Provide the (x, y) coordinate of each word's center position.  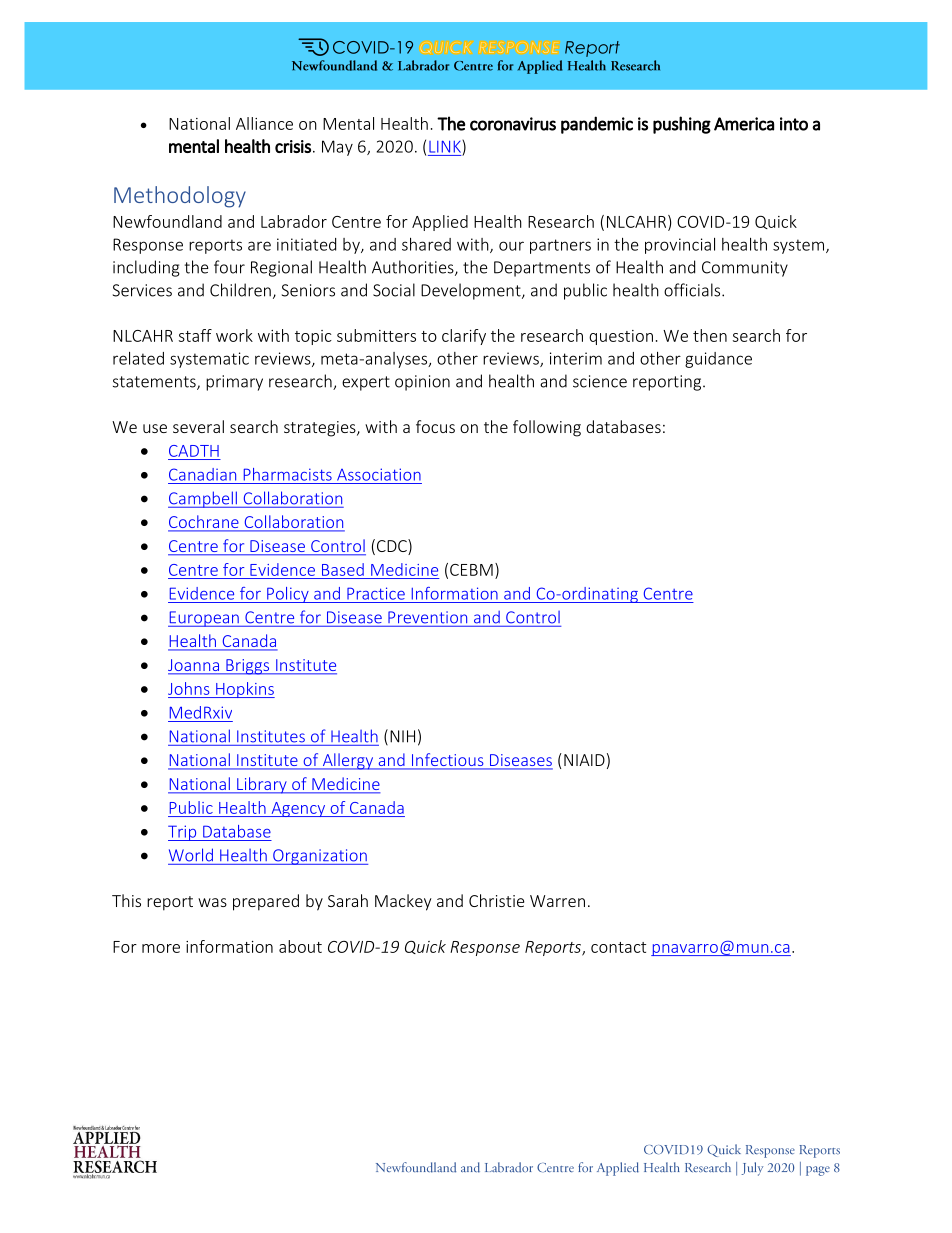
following (547, 428)
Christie (496, 900)
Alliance (264, 123)
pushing (682, 125)
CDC (393, 547)
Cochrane (204, 523)
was (212, 902)
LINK (446, 146)
